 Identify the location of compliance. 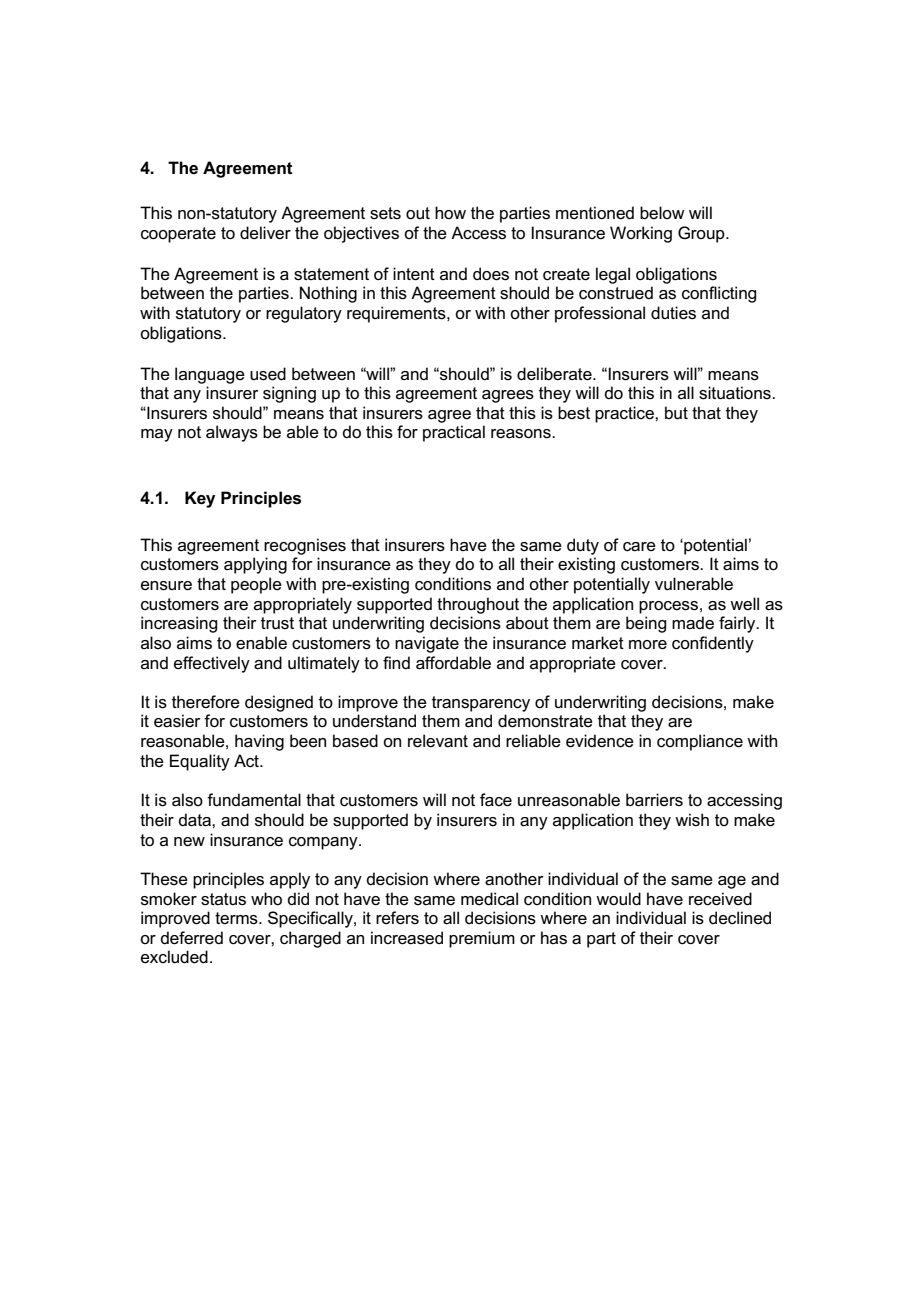
(700, 742).
